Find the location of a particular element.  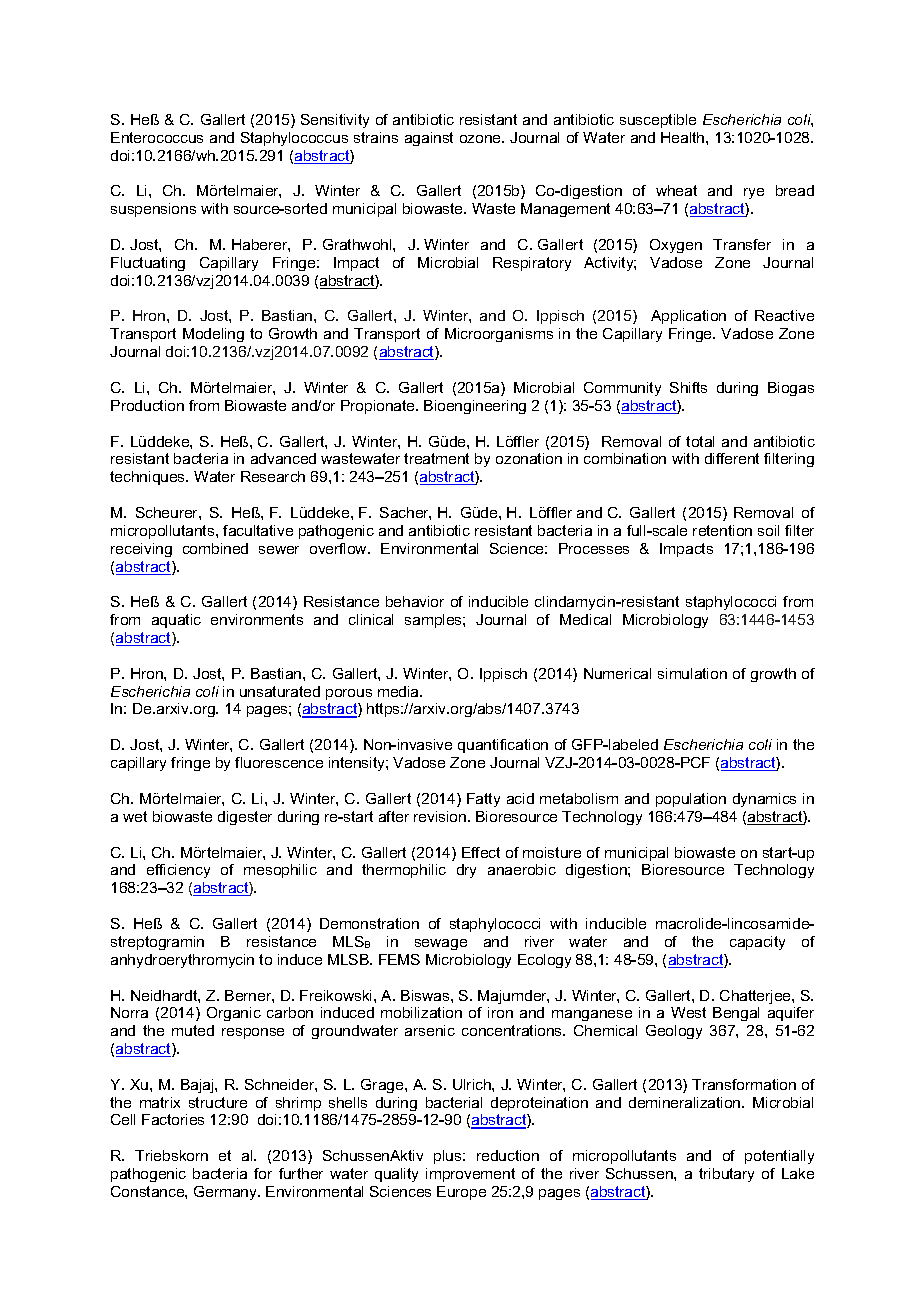

media is located at coordinates (399, 691).
